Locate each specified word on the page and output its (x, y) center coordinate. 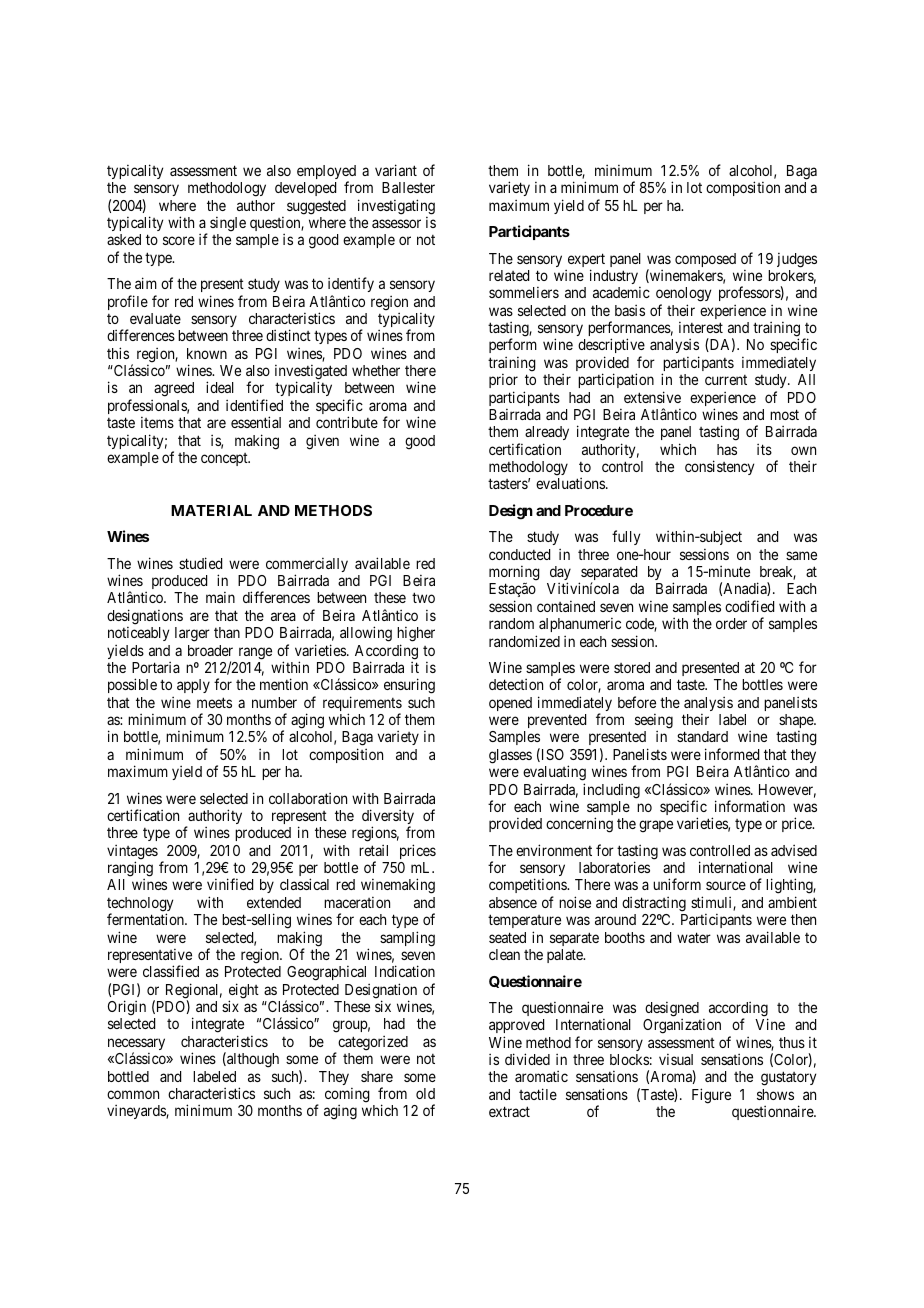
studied (200, 563)
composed (705, 260)
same (801, 555)
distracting (654, 904)
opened (510, 704)
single (228, 224)
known (207, 353)
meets (214, 702)
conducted (519, 554)
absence (513, 902)
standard (702, 736)
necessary (136, 1045)
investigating (396, 207)
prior (503, 381)
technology (140, 905)
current (726, 380)
